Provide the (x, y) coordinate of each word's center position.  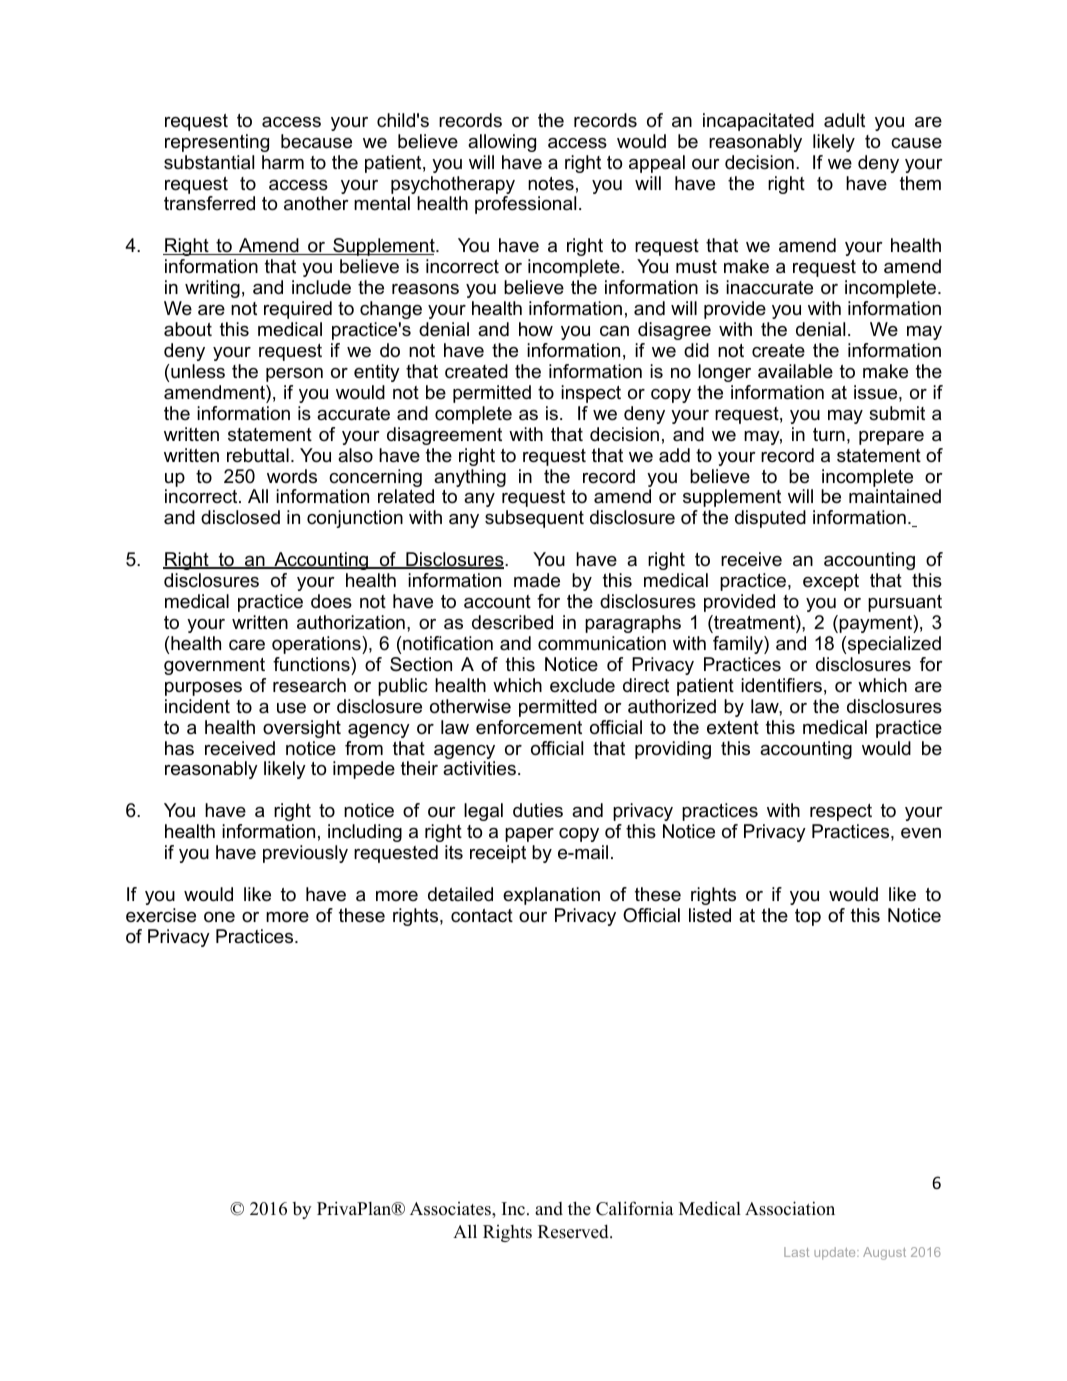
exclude (582, 685)
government (214, 666)
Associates (451, 1209)
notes (551, 184)
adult (844, 120)
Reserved (574, 1232)
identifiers (781, 685)
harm (283, 162)
